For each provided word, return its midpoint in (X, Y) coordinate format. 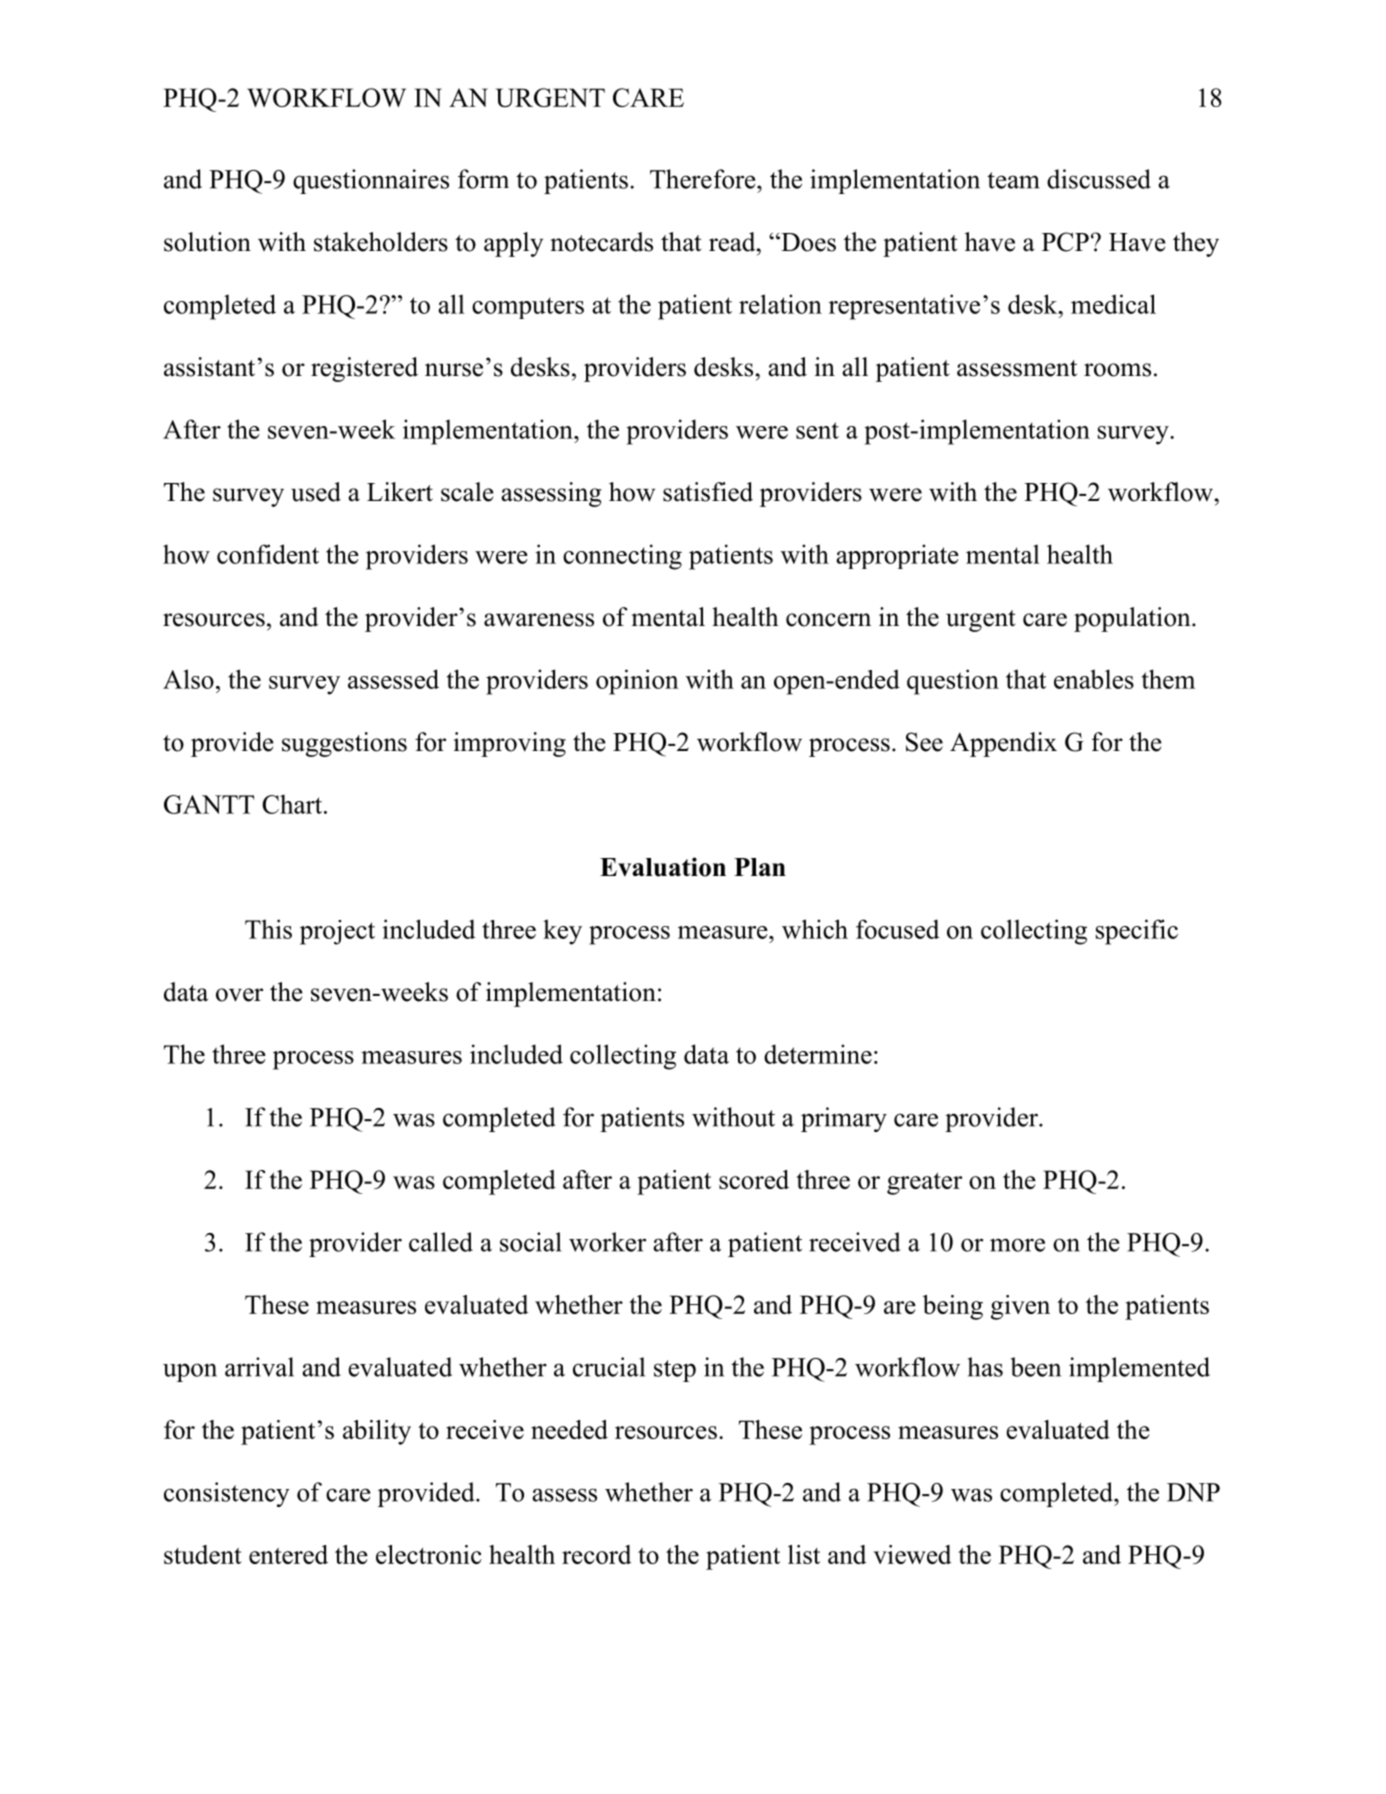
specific (1137, 932)
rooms (1117, 370)
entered (288, 1554)
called (441, 1242)
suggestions (344, 744)
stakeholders (381, 242)
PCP (1065, 242)
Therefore (704, 179)
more (1017, 1245)
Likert (400, 492)
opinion (637, 682)
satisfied (708, 492)
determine (818, 1054)
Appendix (1003, 744)
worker (607, 1242)
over (239, 995)
